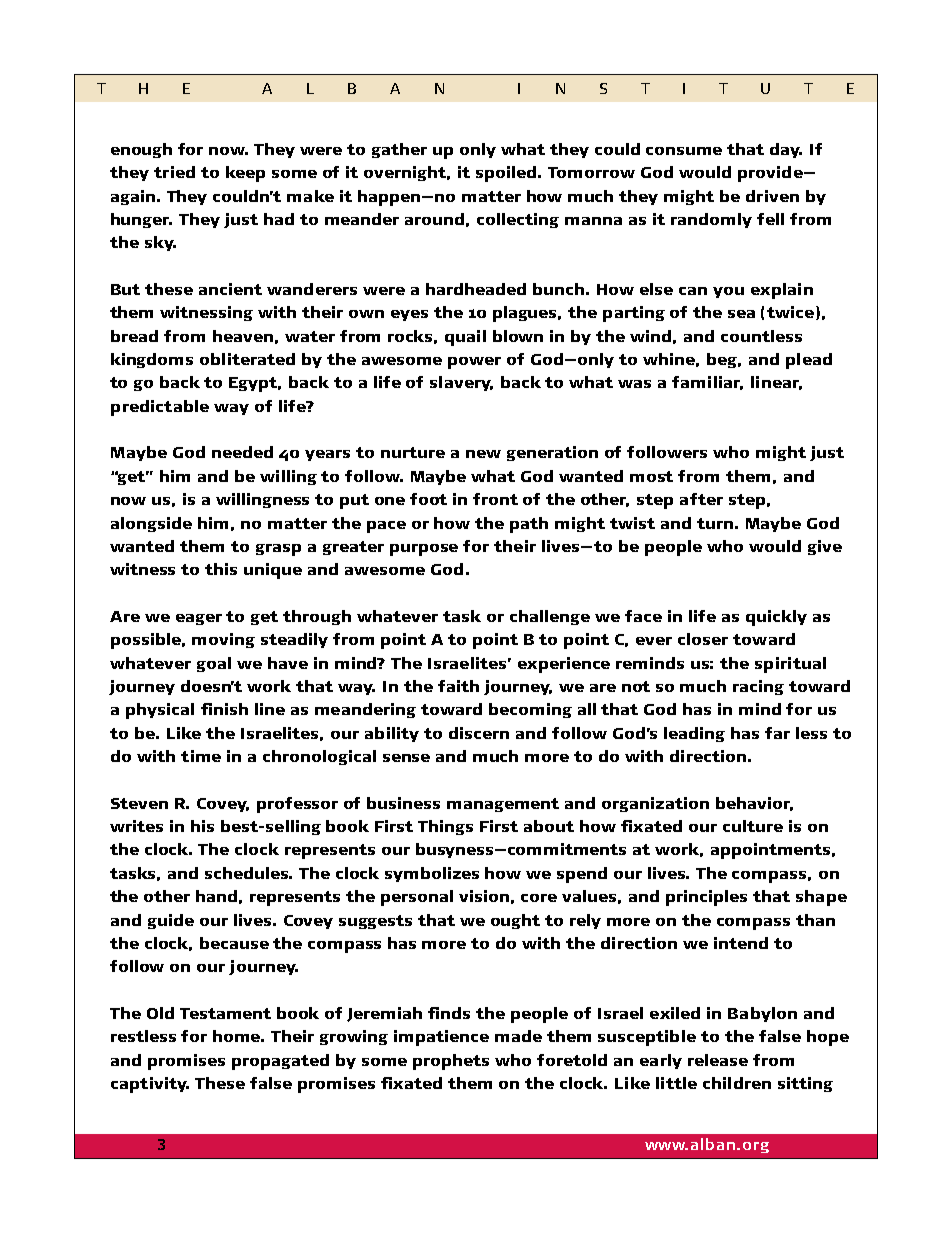  What do you see at coordinates (550, 617) in the screenshot?
I see `challenge` at bounding box center [550, 617].
